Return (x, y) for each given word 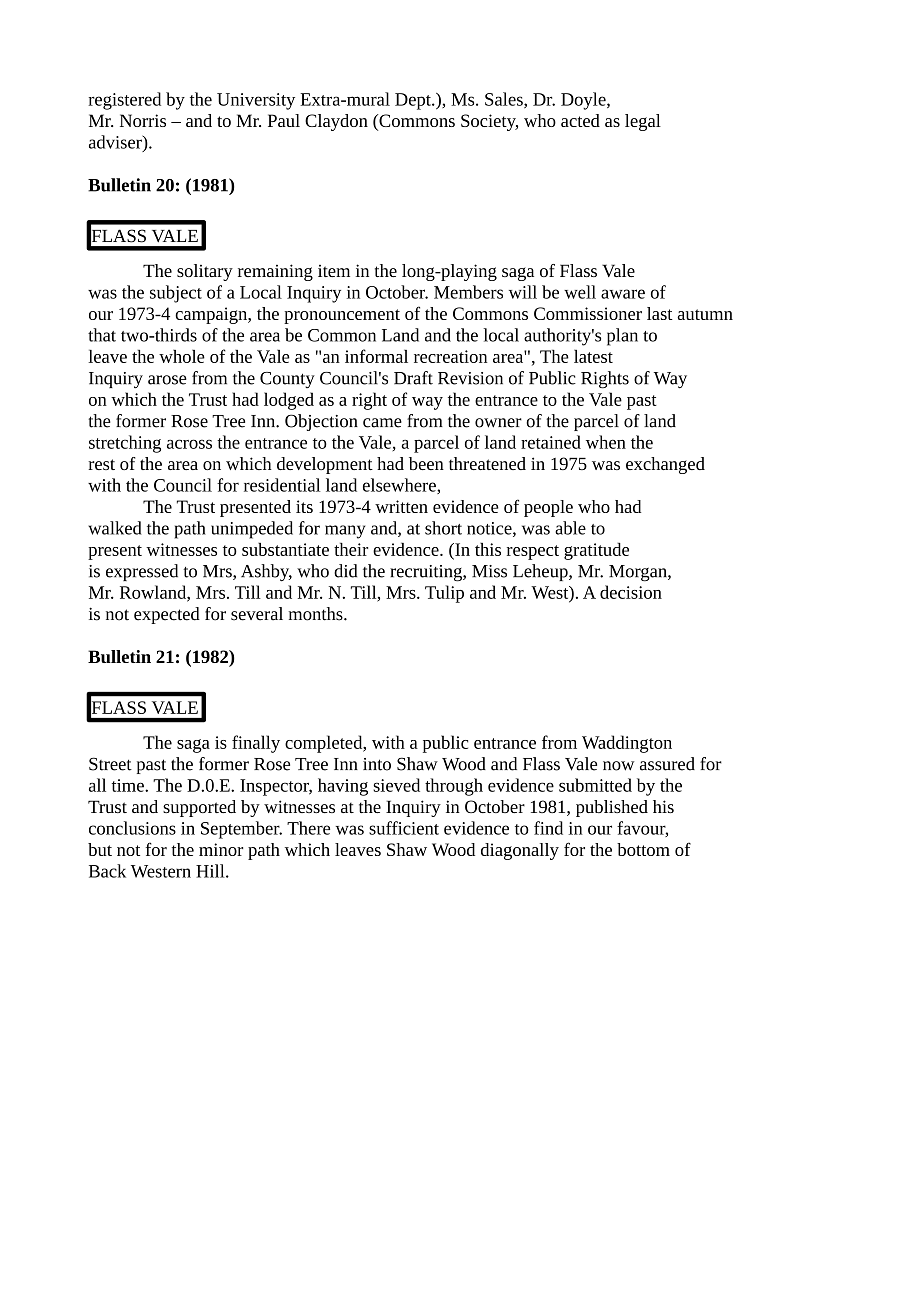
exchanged (665, 465)
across (189, 444)
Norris (143, 120)
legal (643, 122)
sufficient (404, 828)
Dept (414, 101)
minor (221, 849)
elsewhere (400, 486)
